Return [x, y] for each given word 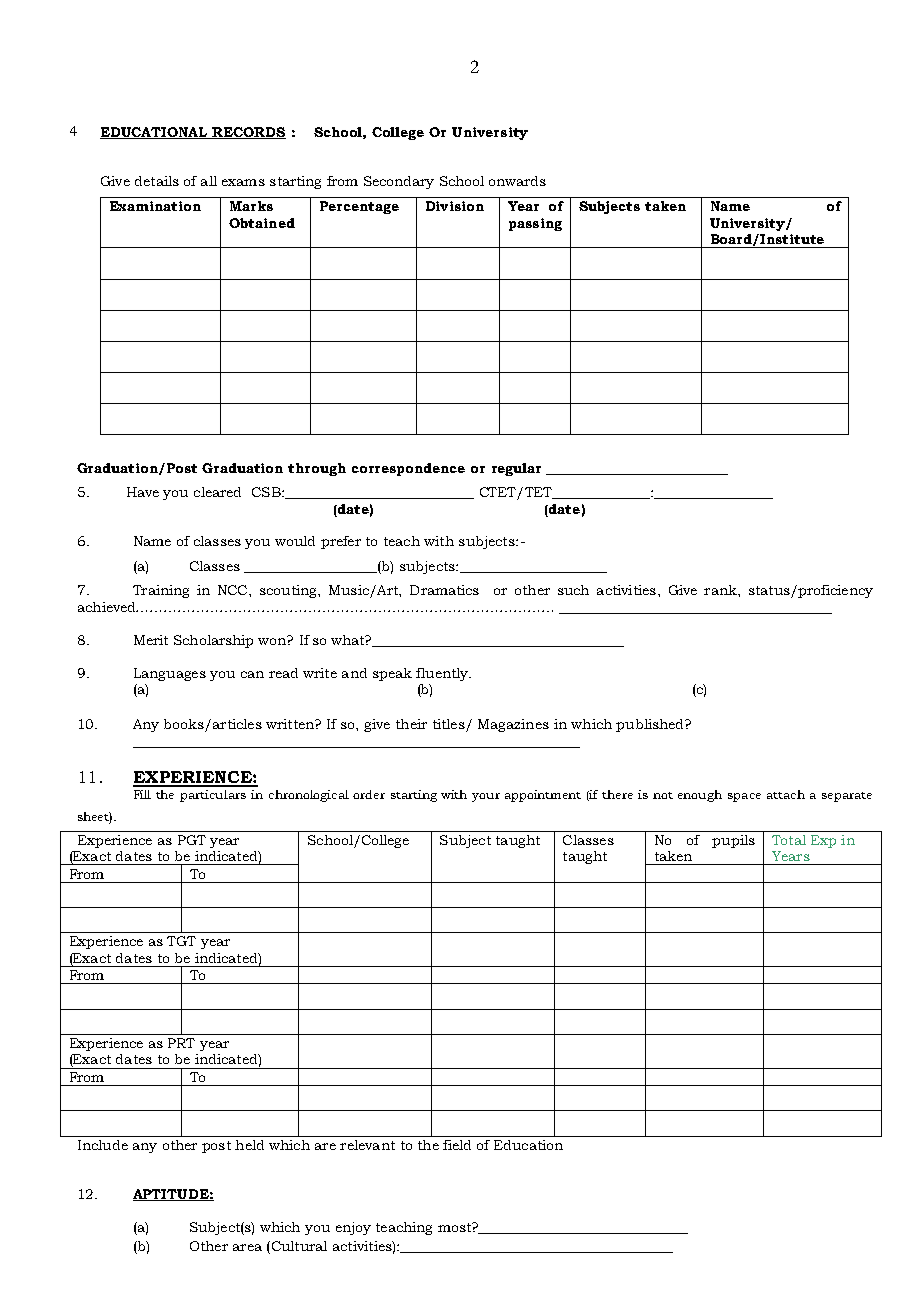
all [209, 181]
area [247, 1247]
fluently [443, 674]
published [651, 725]
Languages [170, 674]
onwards [517, 181]
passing [535, 224]
